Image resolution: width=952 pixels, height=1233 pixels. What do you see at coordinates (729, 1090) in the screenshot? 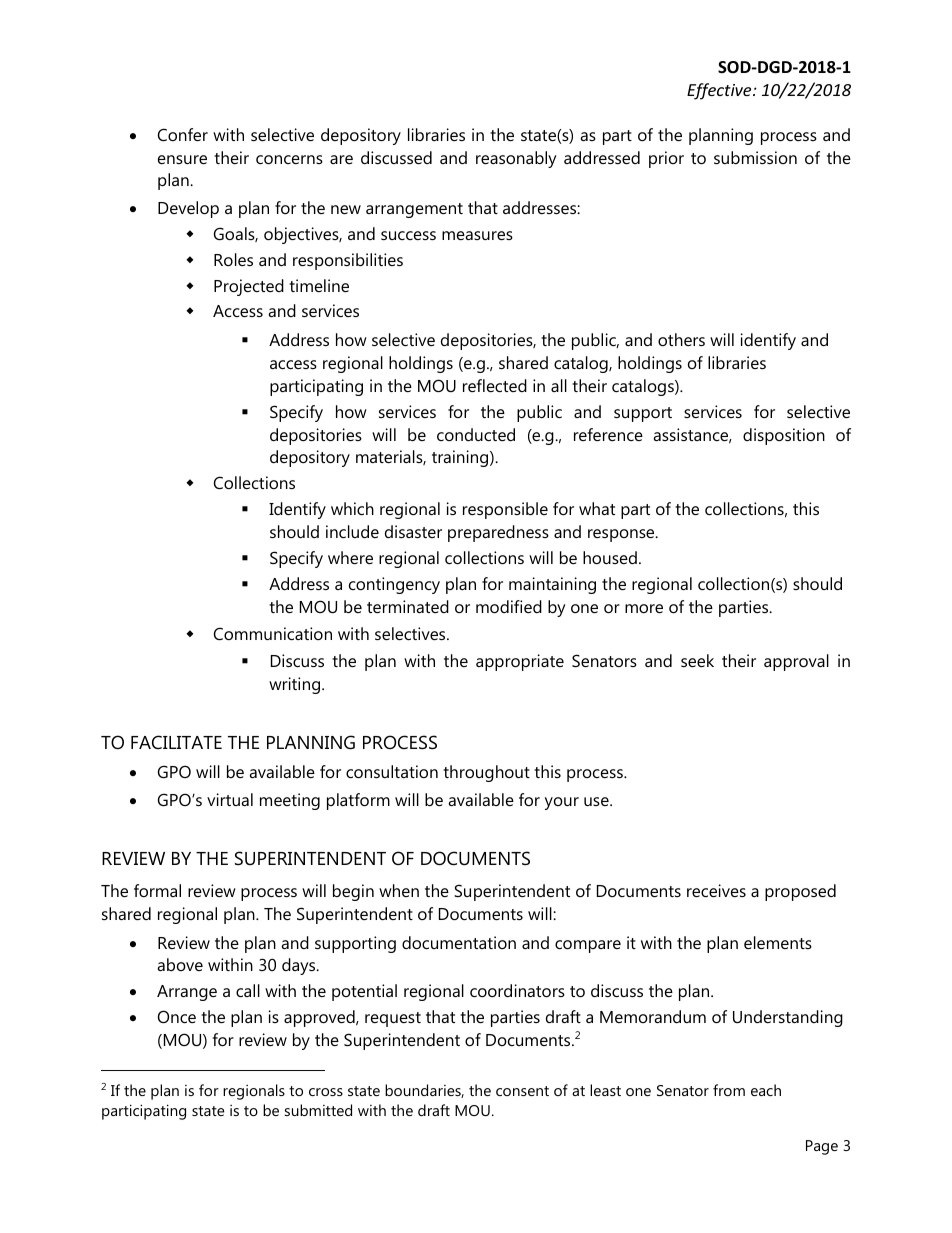
I see `from` at bounding box center [729, 1090].
